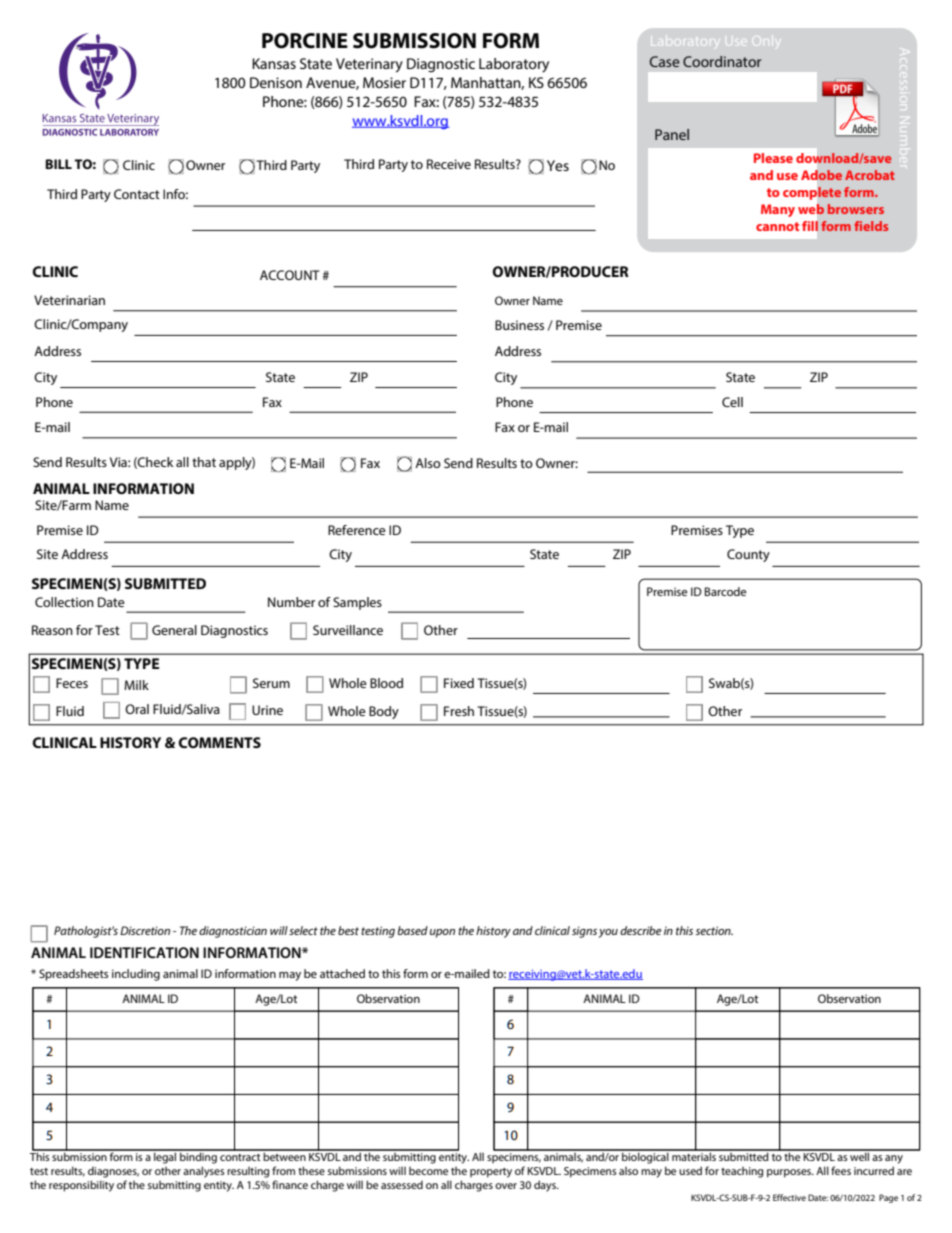  What do you see at coordinates (204, 462) in the page?
I see `that` at bounding box center [204, 462].
